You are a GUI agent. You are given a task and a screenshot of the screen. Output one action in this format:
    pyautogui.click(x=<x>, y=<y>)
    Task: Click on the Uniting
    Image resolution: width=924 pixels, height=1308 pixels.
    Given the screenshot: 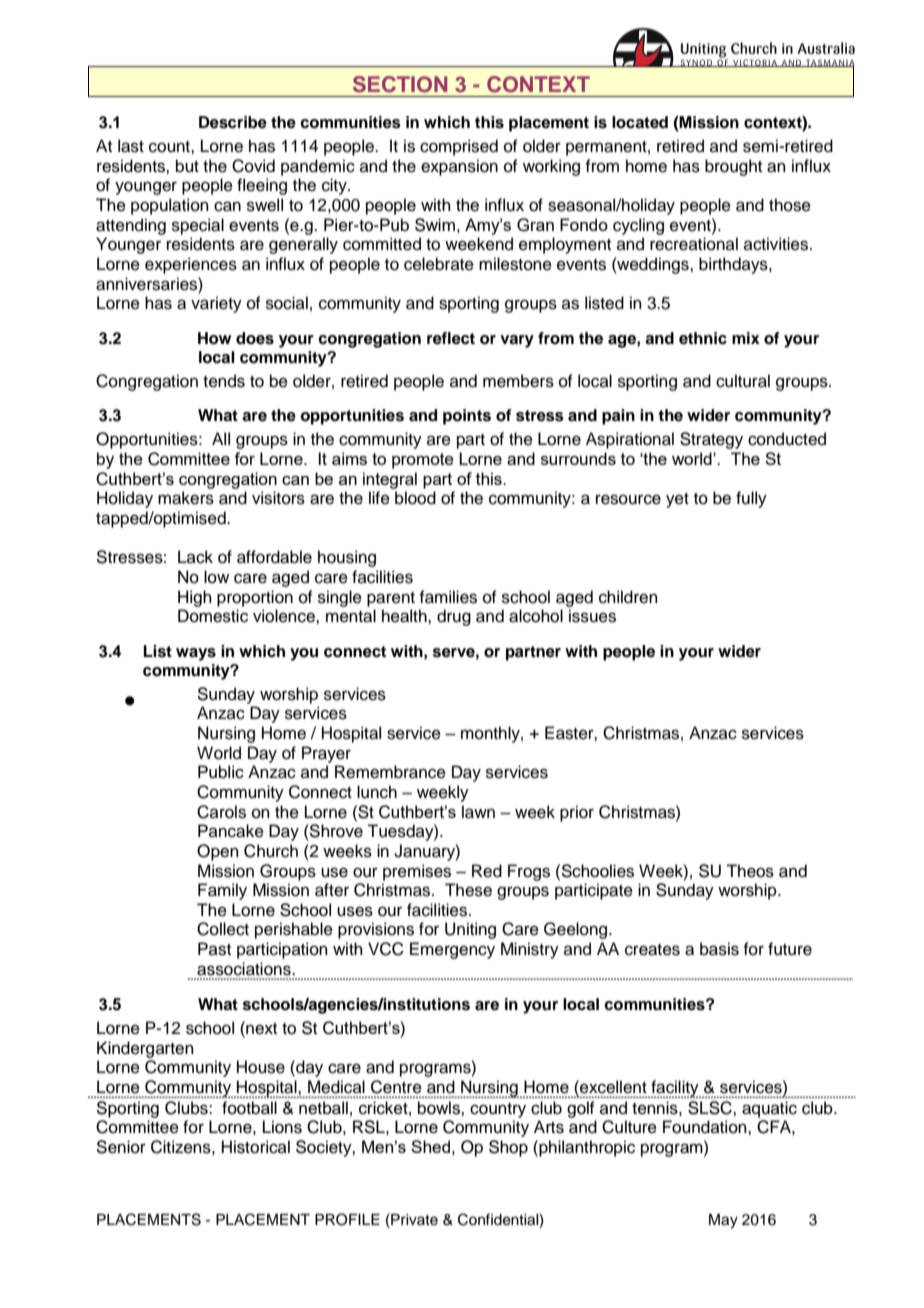 What is the action you would take?
    pyautogui.click(x=470, y=930)
